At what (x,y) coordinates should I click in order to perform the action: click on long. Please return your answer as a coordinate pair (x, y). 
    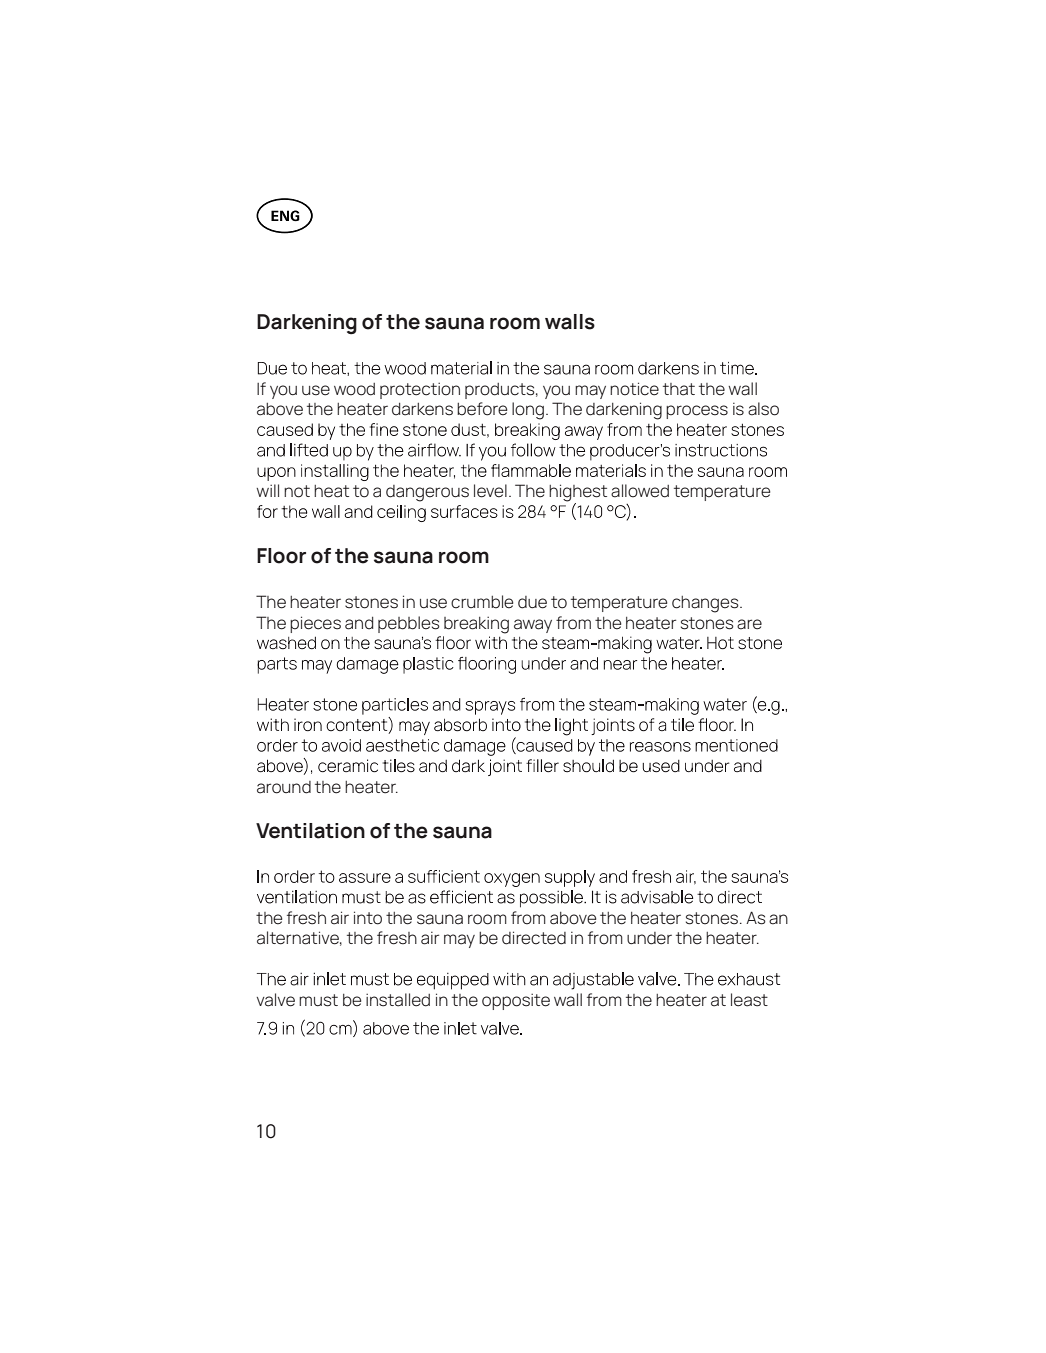
    Looking at the image, I should click on (528, 411).
